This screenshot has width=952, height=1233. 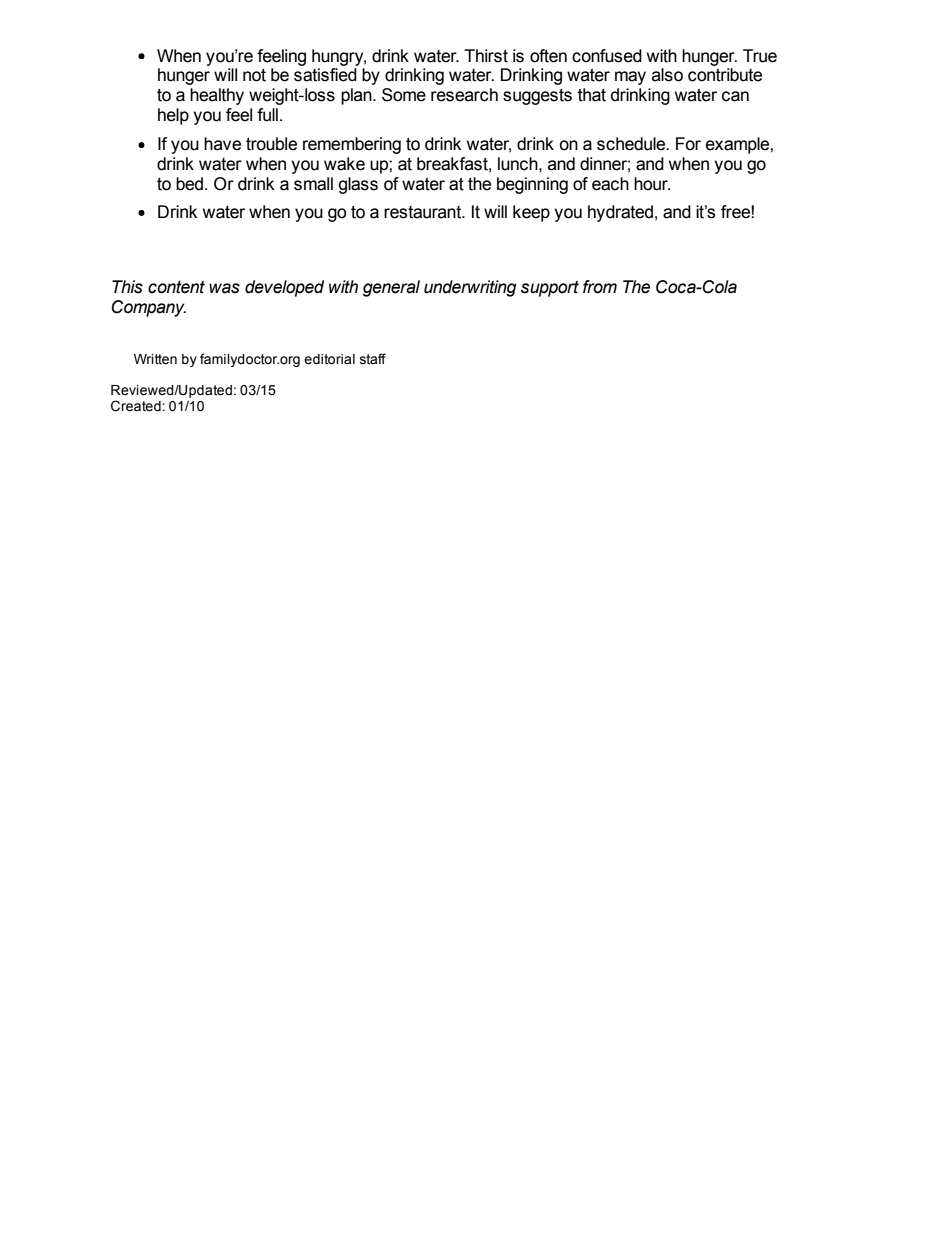 What do you see at coordinates (191, 184) in the screenshot?
I see `bed` at bounding box center [191, 184].
